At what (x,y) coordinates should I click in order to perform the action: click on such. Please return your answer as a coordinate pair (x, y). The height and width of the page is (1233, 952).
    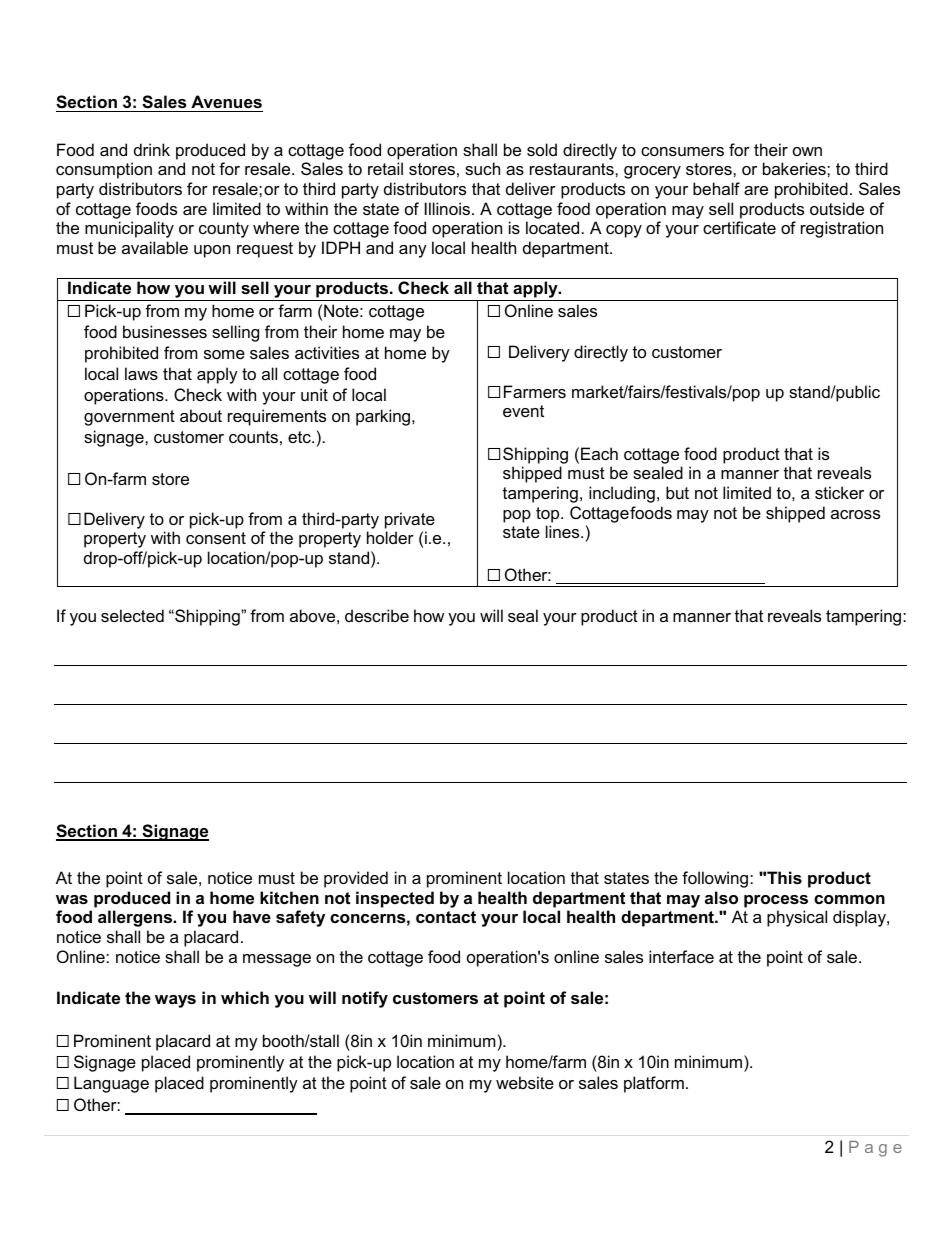
    Looking at the image, I should click on (482, 168).
